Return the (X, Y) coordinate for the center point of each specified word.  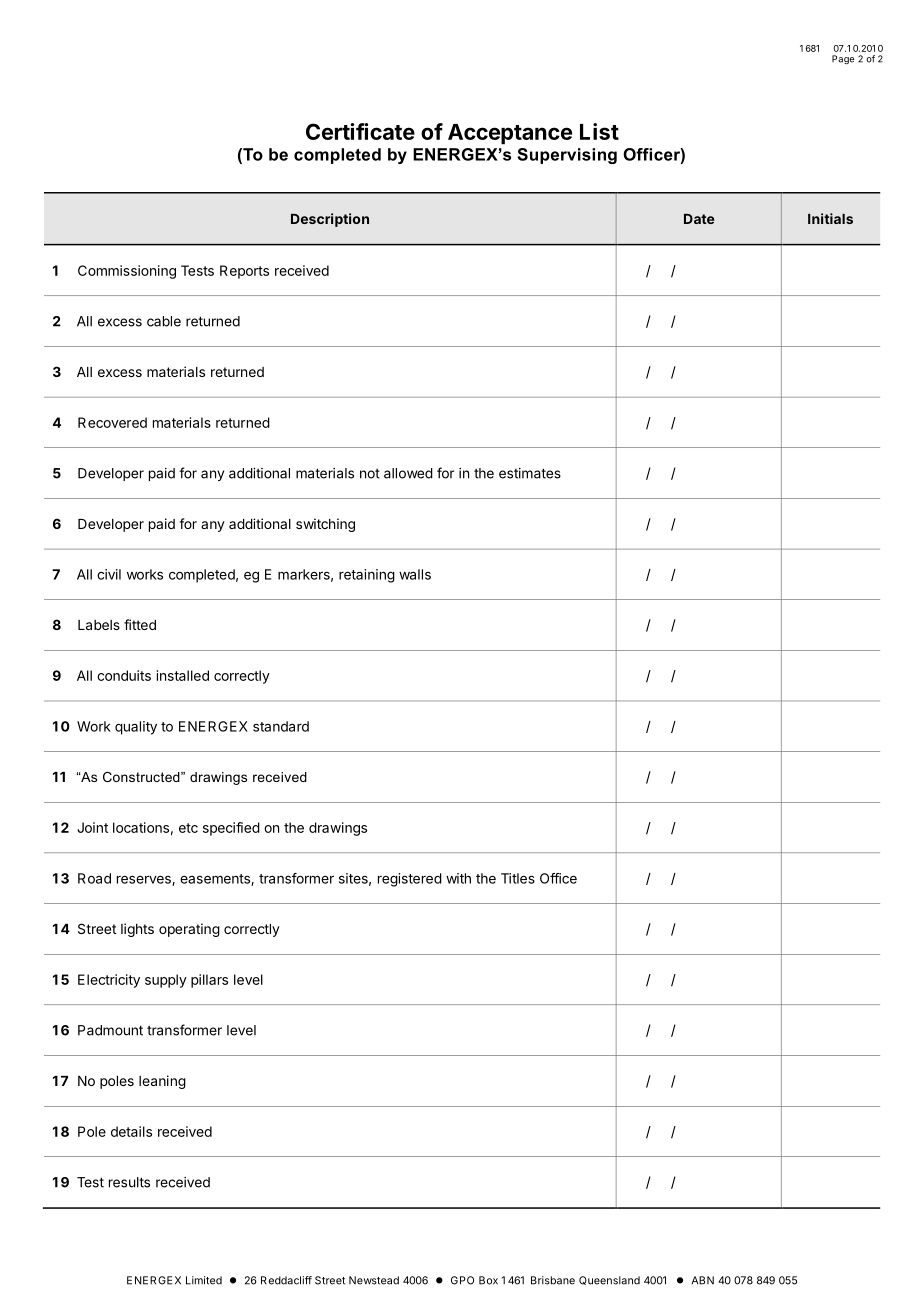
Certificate (360, 131)
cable (164, 321)
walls (415, 574)
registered (410, 880)
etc (188, 828)
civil (109, 574)
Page (843, 60)
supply (166, 981)
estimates (530, 473)
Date (699, 219)
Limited (204, 1280)
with (458, 878)
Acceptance (510, 134)
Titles (518, 878)
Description (330, 220)
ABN (702, 1280)
